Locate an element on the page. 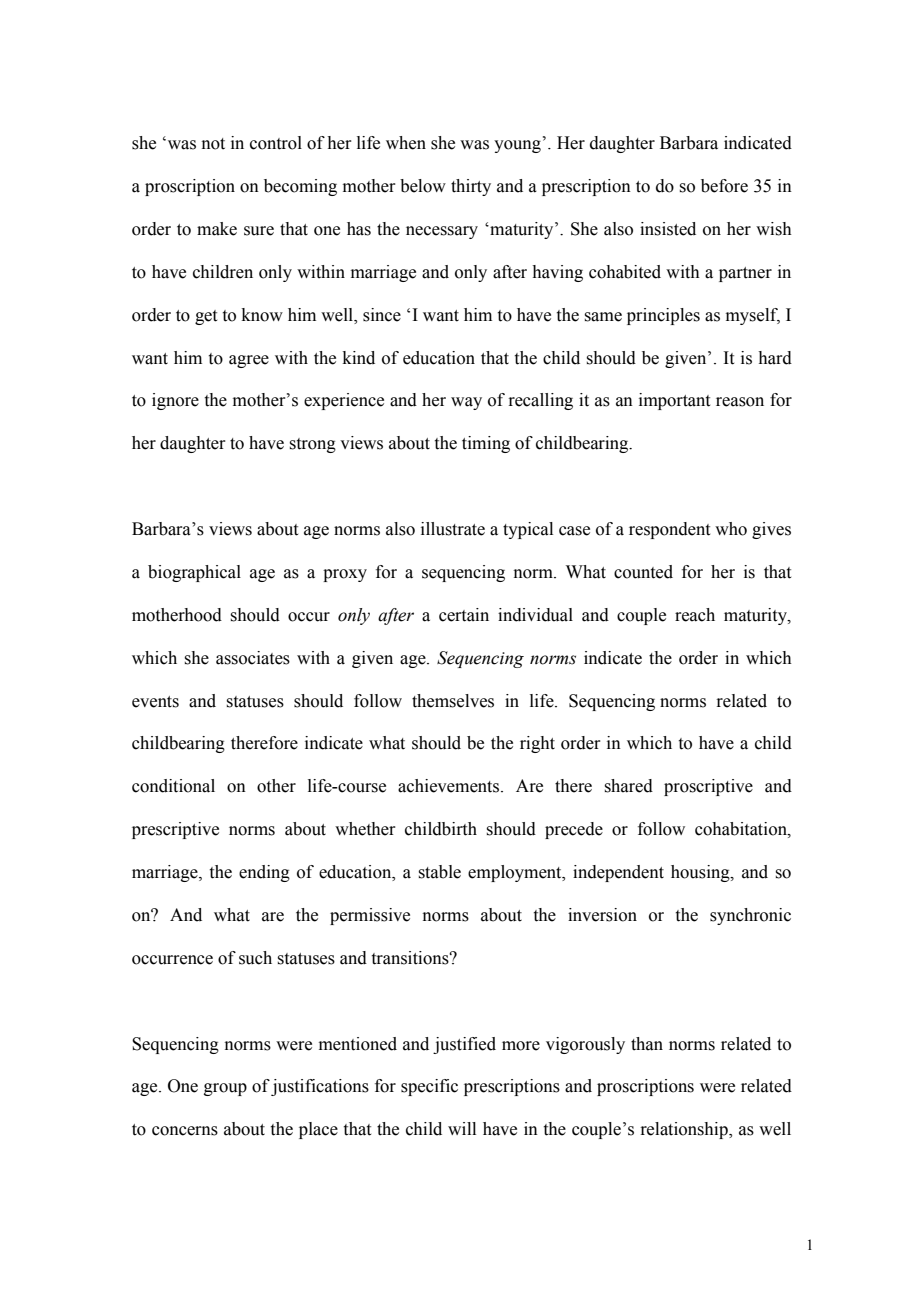 This document has width=924, height=1308. thirty is located at coordinates (471, 187).
